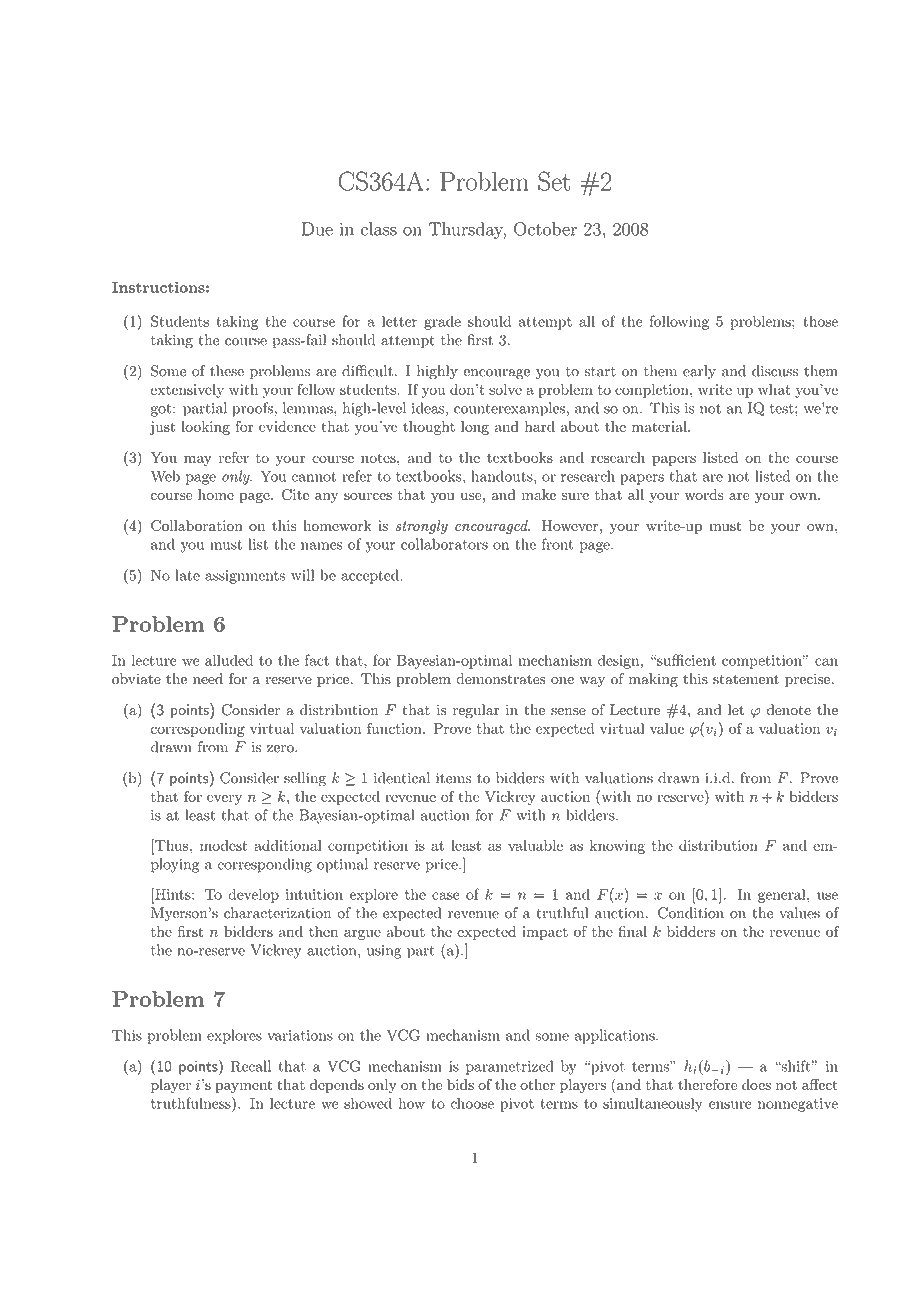 The image size is (924, 1308). I want to click on Thursday, so click(467, 230).
